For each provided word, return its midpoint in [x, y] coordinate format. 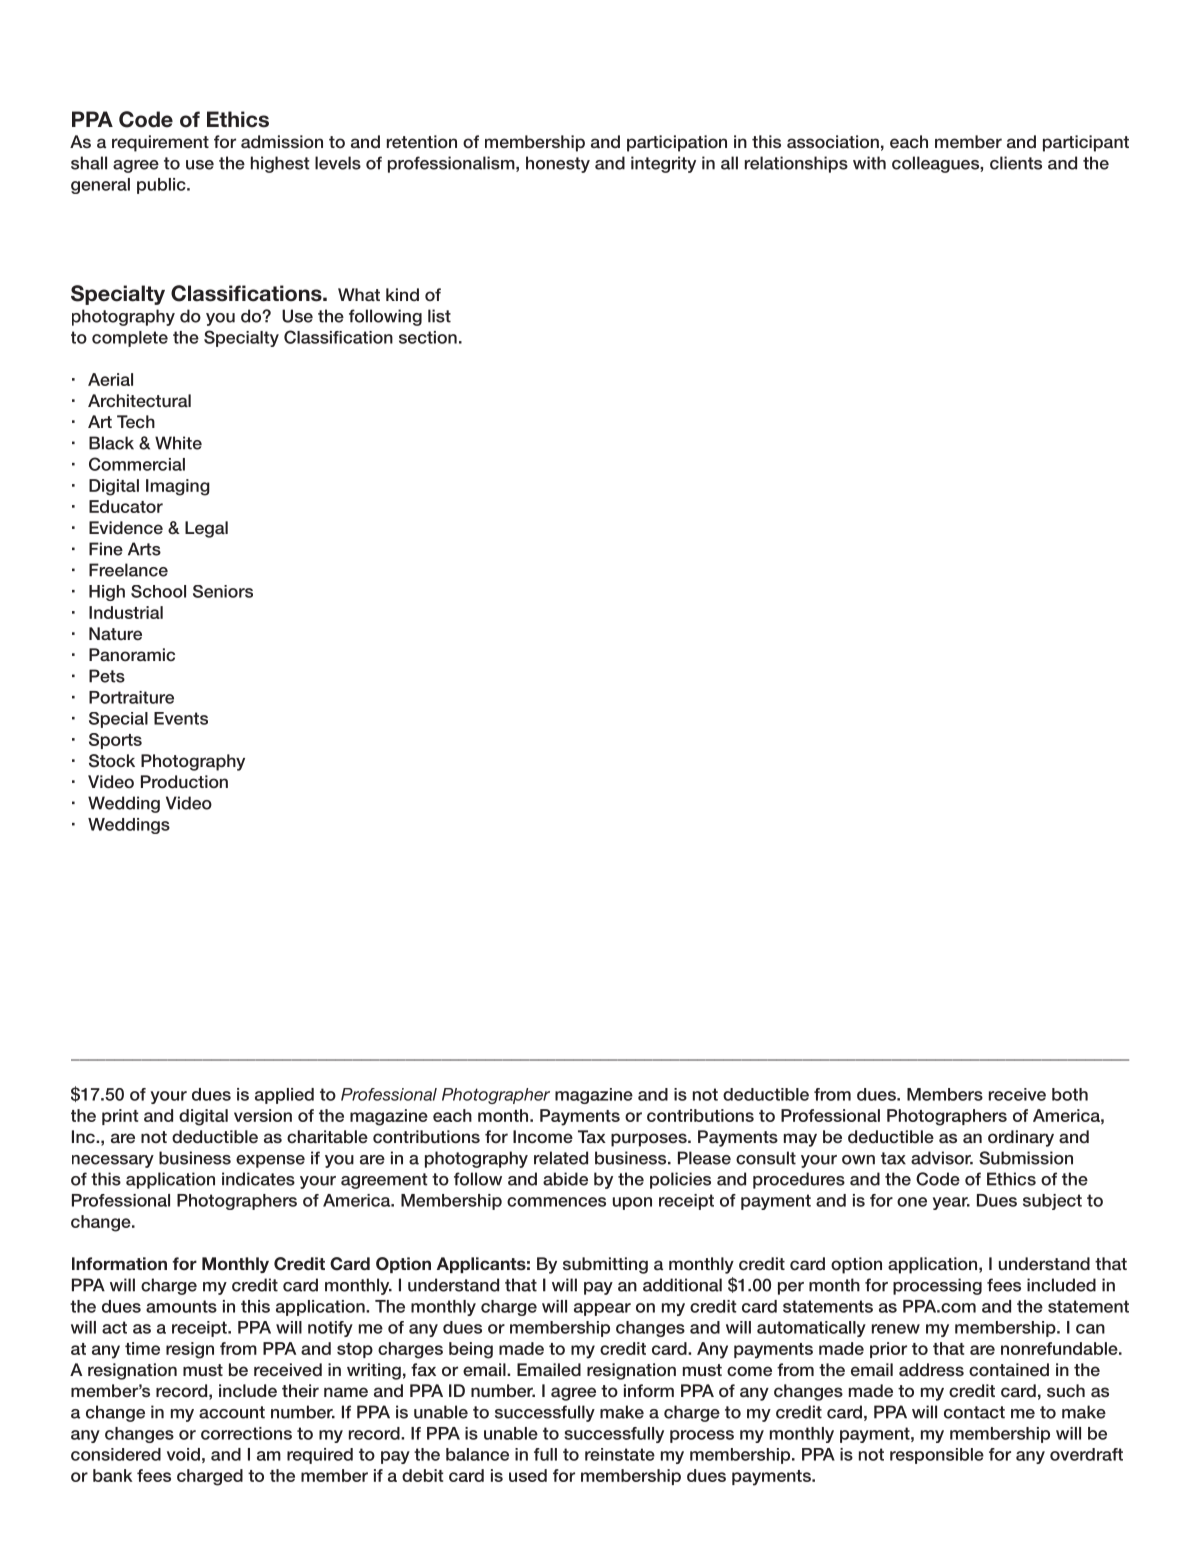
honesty [558, 164]
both [1070, 1094]
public [162, 186]
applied [284, 1096]
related [561, 1158]
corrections [246, 1433]
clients [1016, 163]
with [869, 163]
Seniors [223, 591]
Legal [206, 529]
